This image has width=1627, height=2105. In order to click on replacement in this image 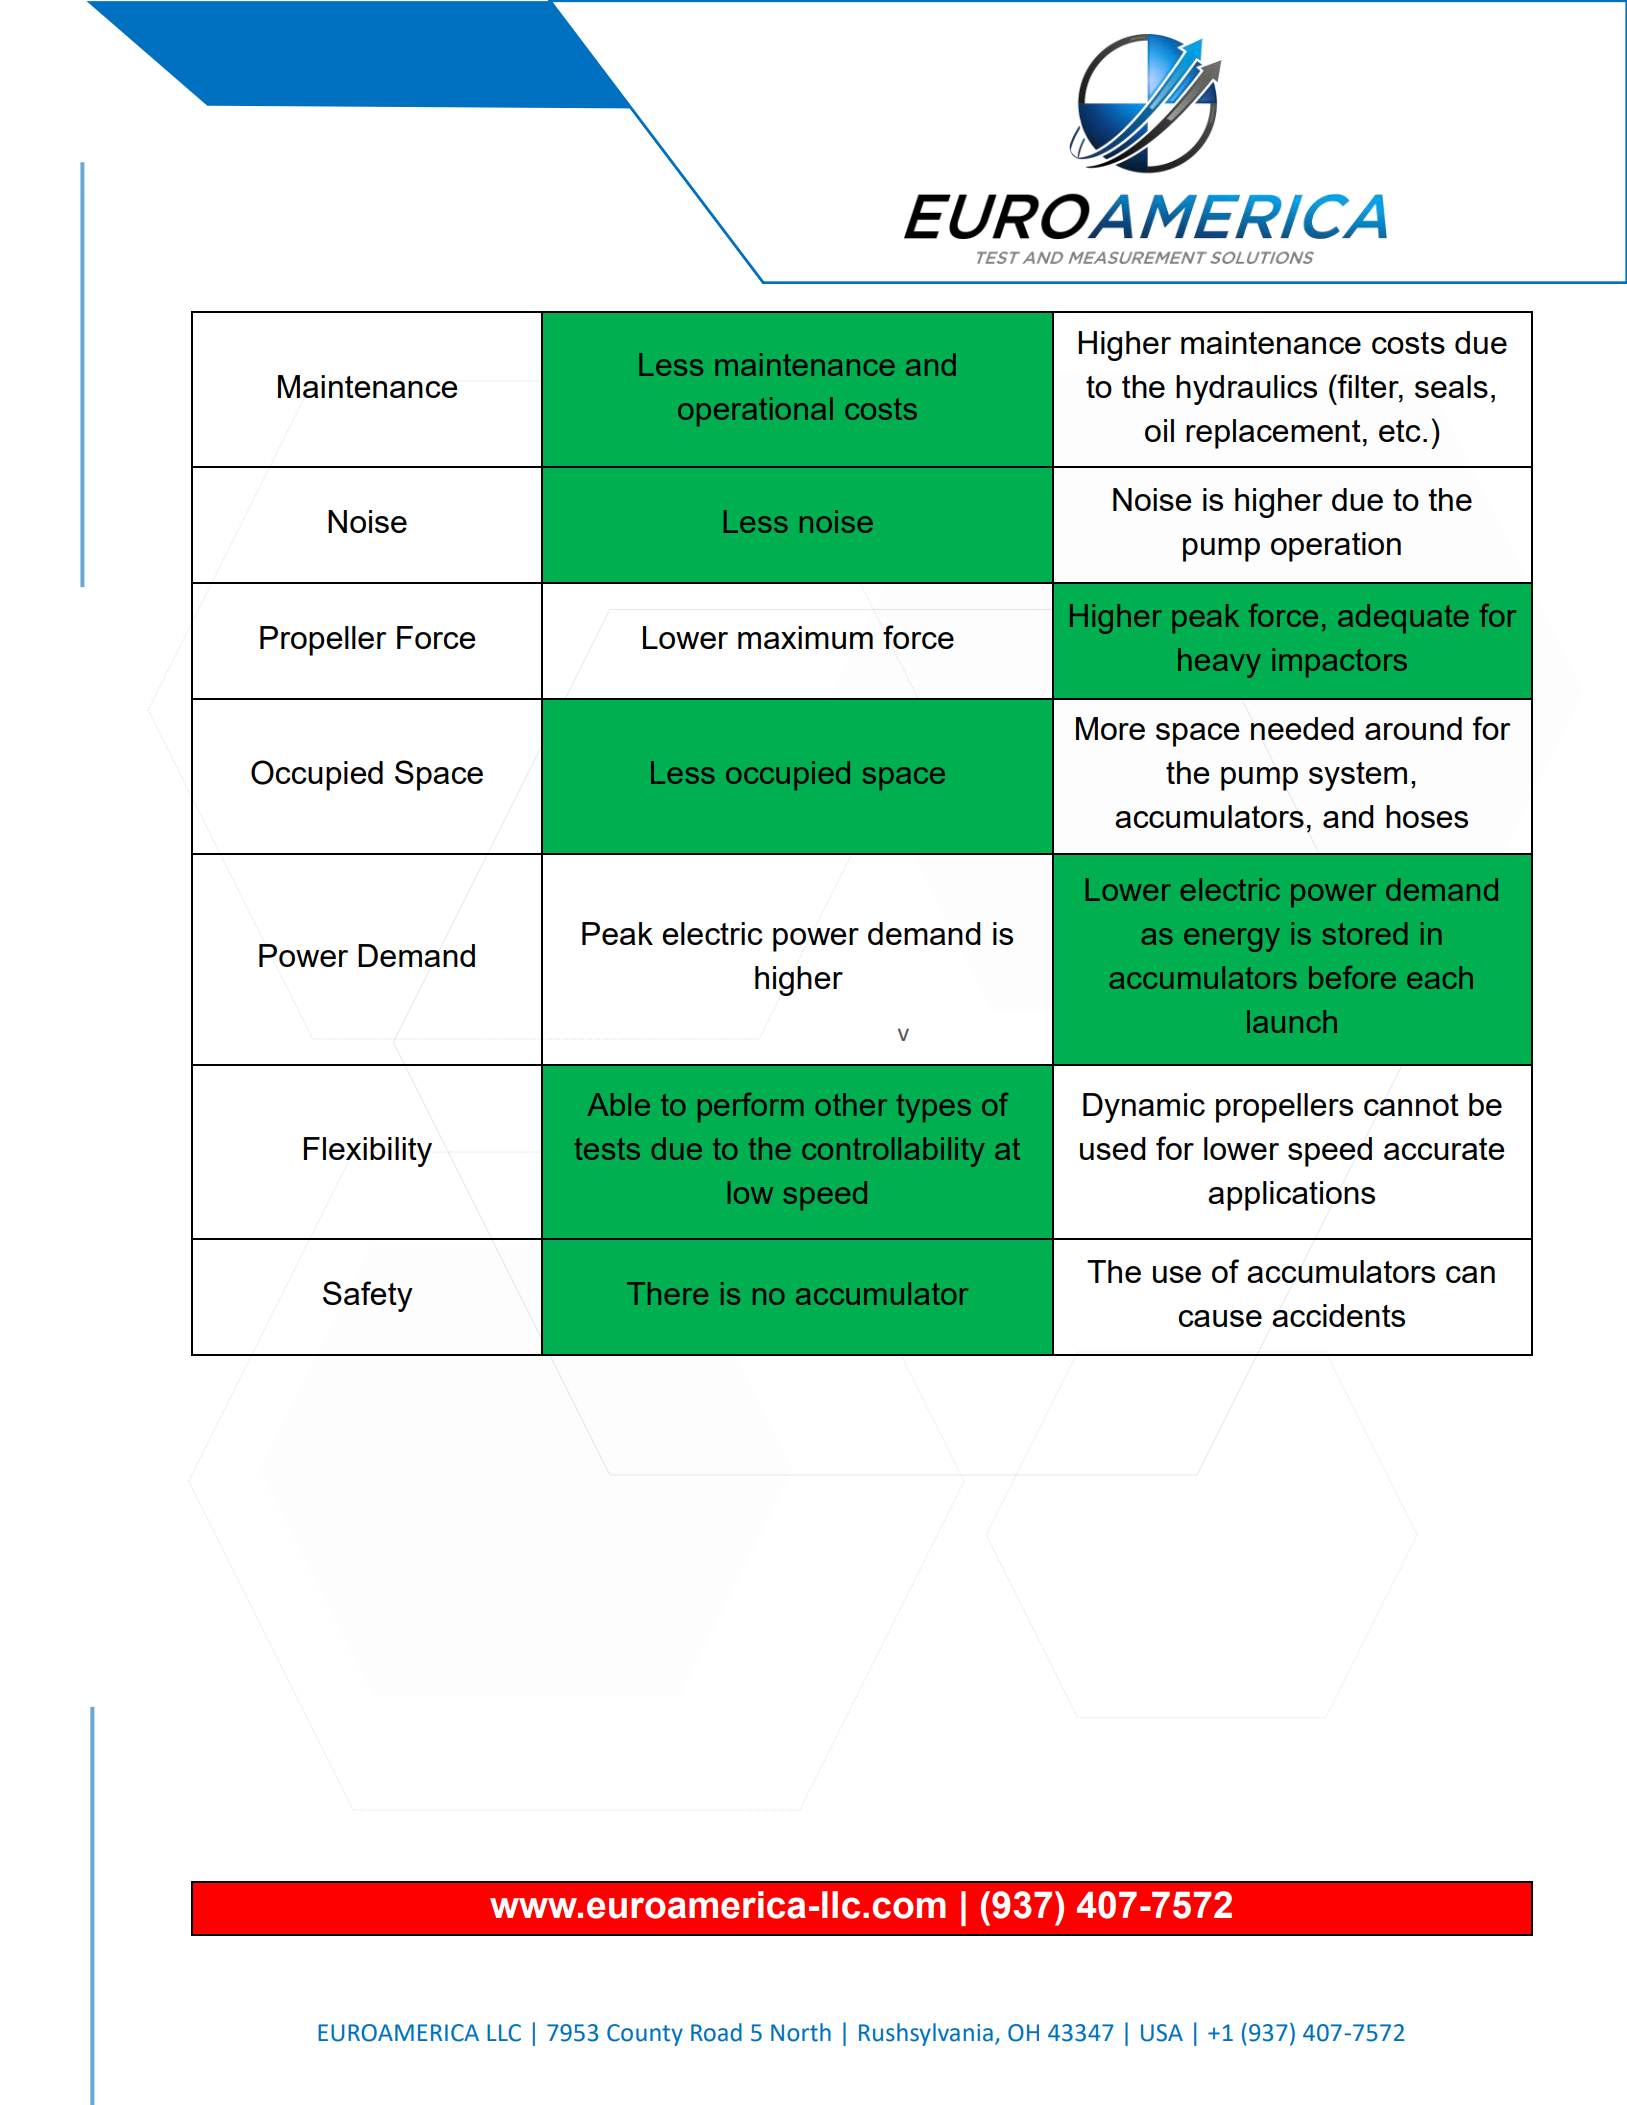, I will do `click(1273, 434)`.
